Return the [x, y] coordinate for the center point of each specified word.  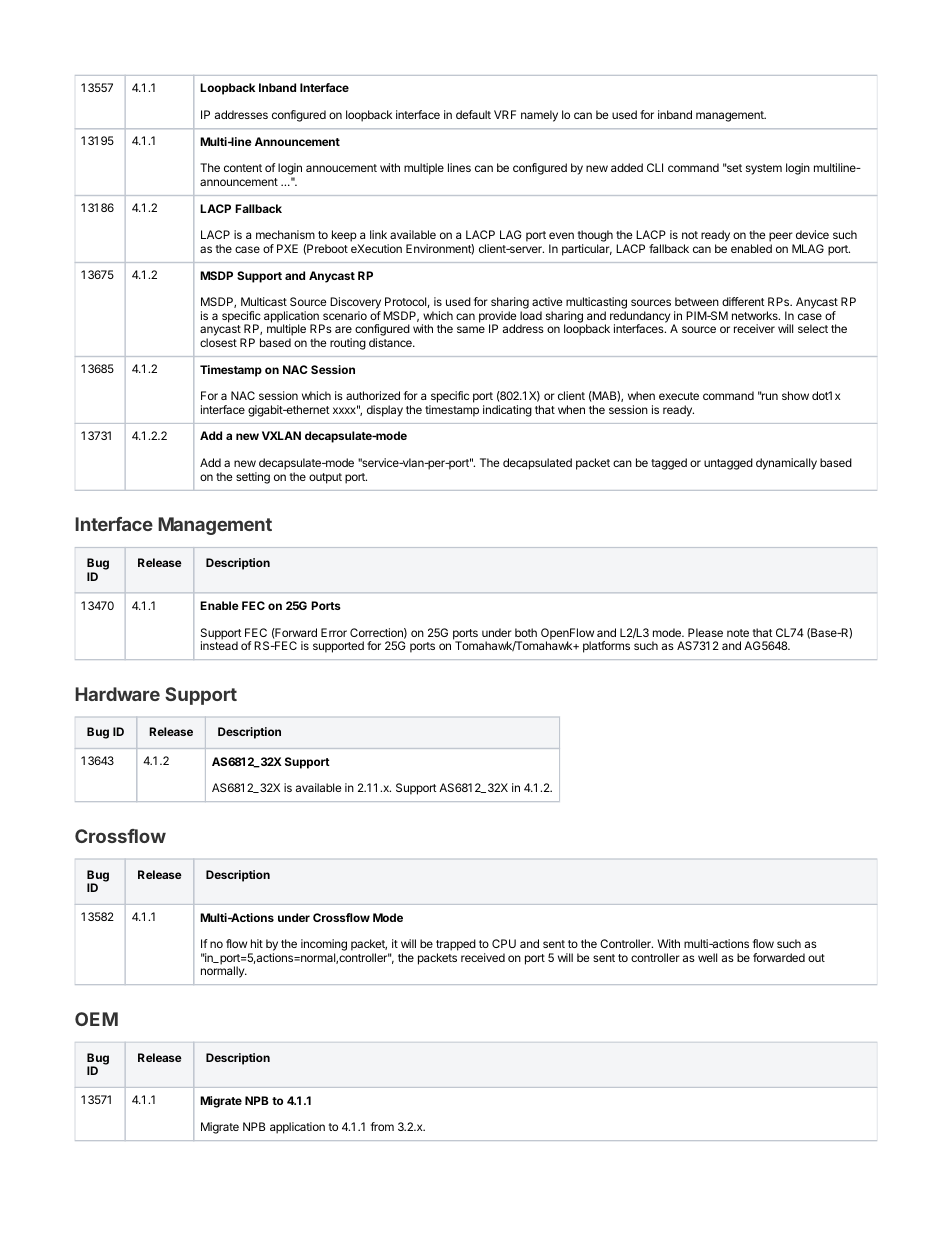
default [473, 114]
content [243, 168]
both [526, 632]
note [738, 633]
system [764, 169]
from [382, 1126]
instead [219, 645]
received [483, 957]
